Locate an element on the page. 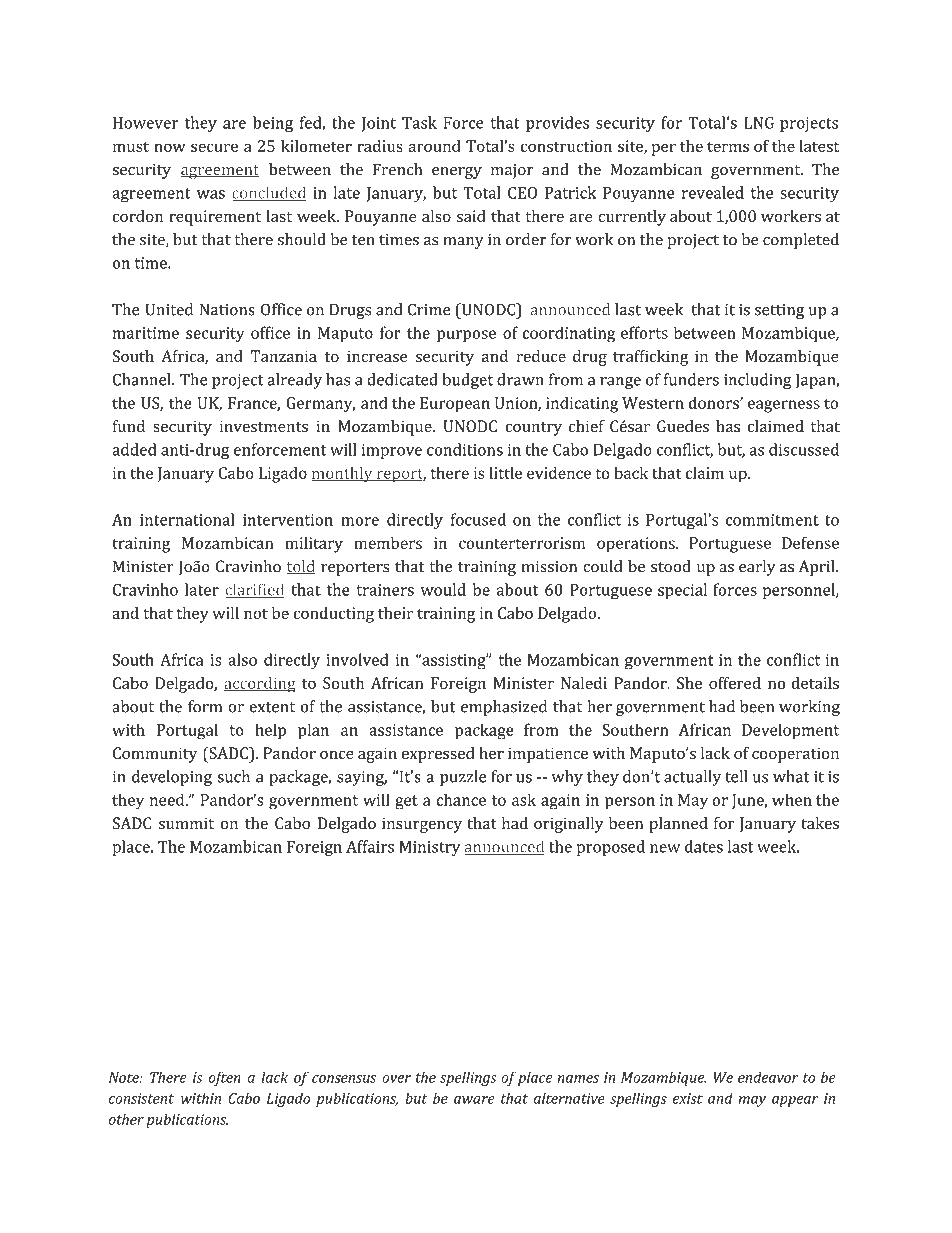 This image has width=952, height=1233. aware is located at coordinates (474, 1100).
